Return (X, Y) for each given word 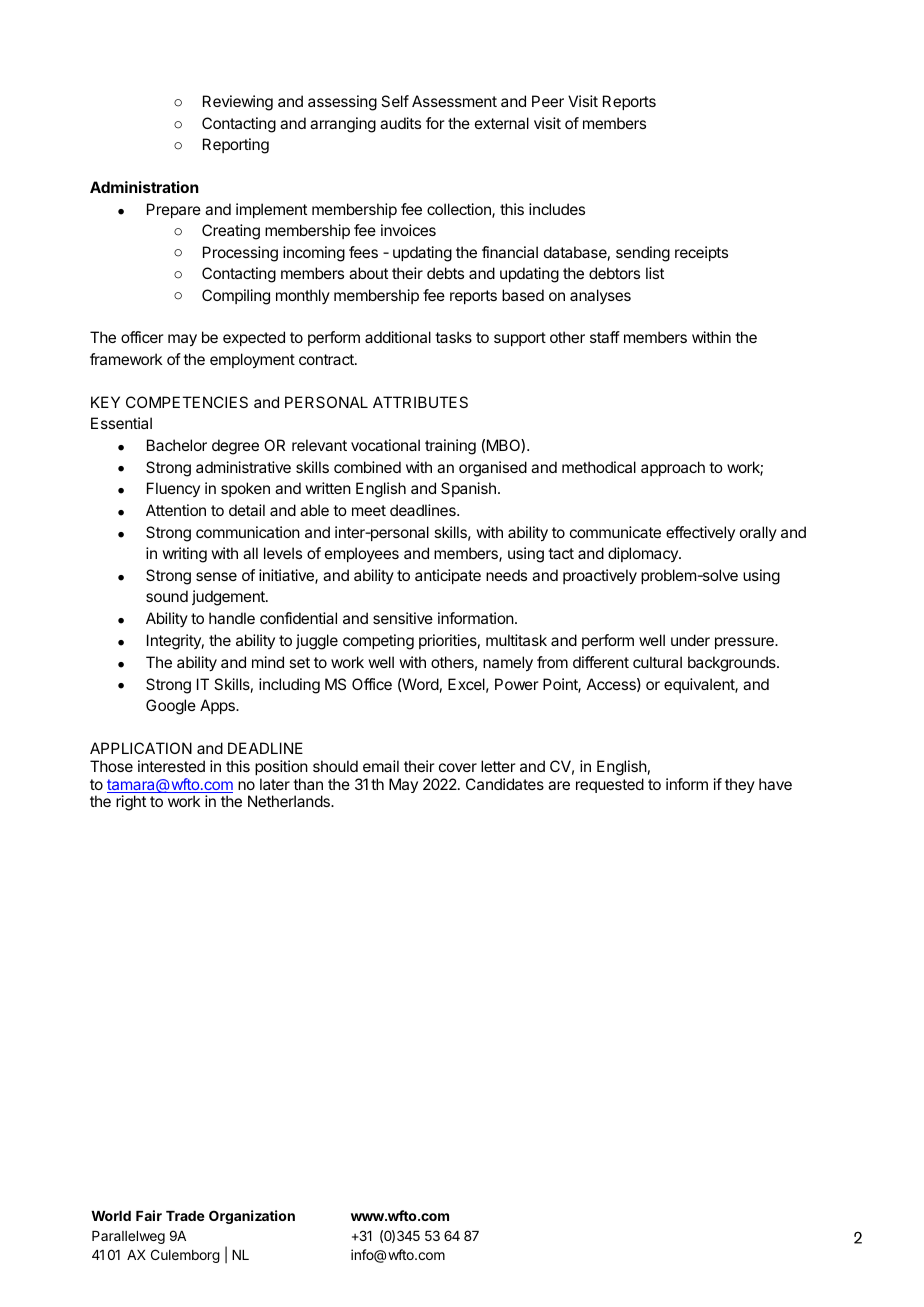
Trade (185, 1216)
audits (400, 123)
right (131, 803)
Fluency (173, 489)
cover (458, 767)
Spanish (468, 489)
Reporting (236, 146)
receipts (701, 253)
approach (673, 468)
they (740, 785)
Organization (252, 1217)
